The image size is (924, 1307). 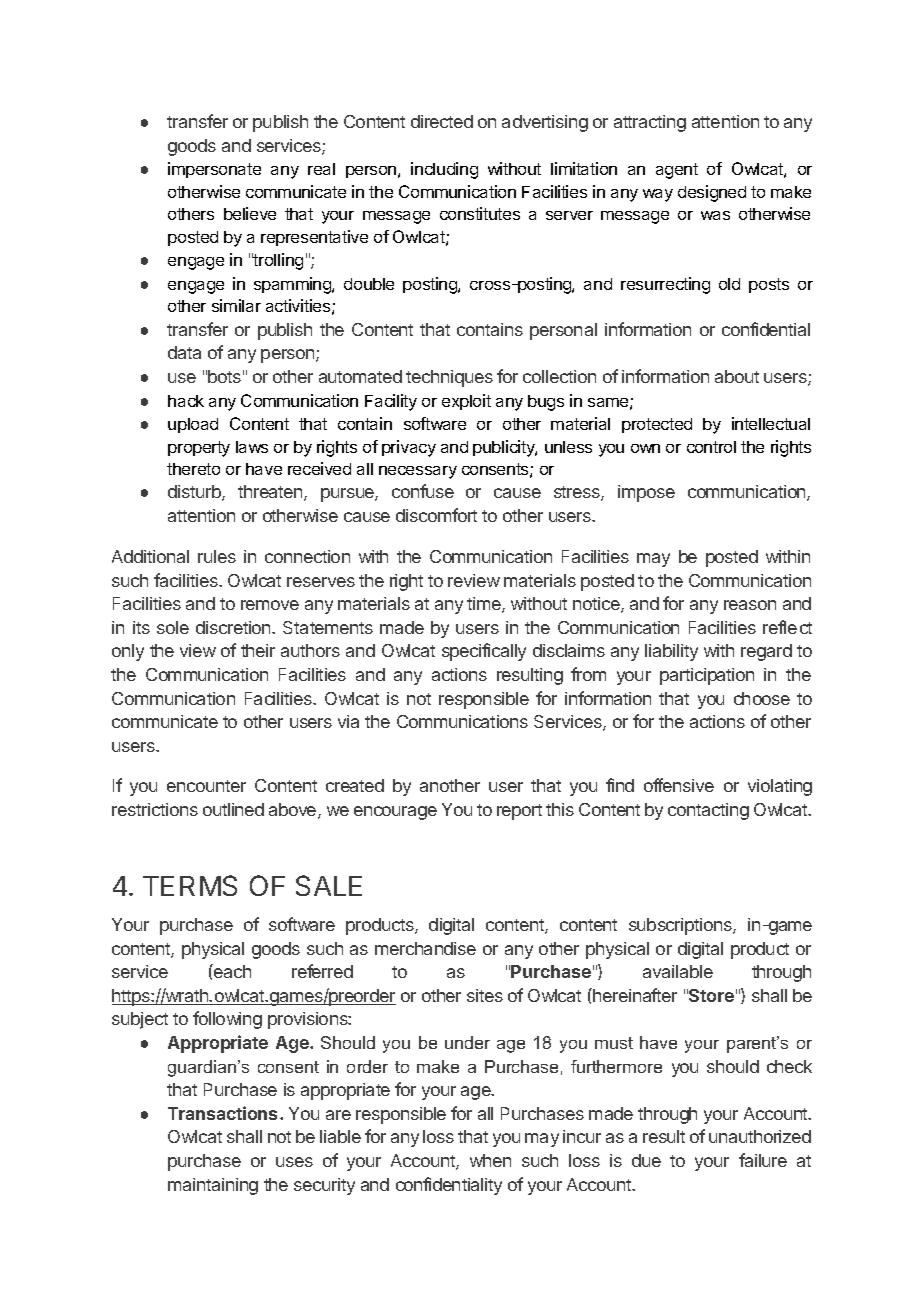 I want to click on participation, so click(x=707, y=676).
